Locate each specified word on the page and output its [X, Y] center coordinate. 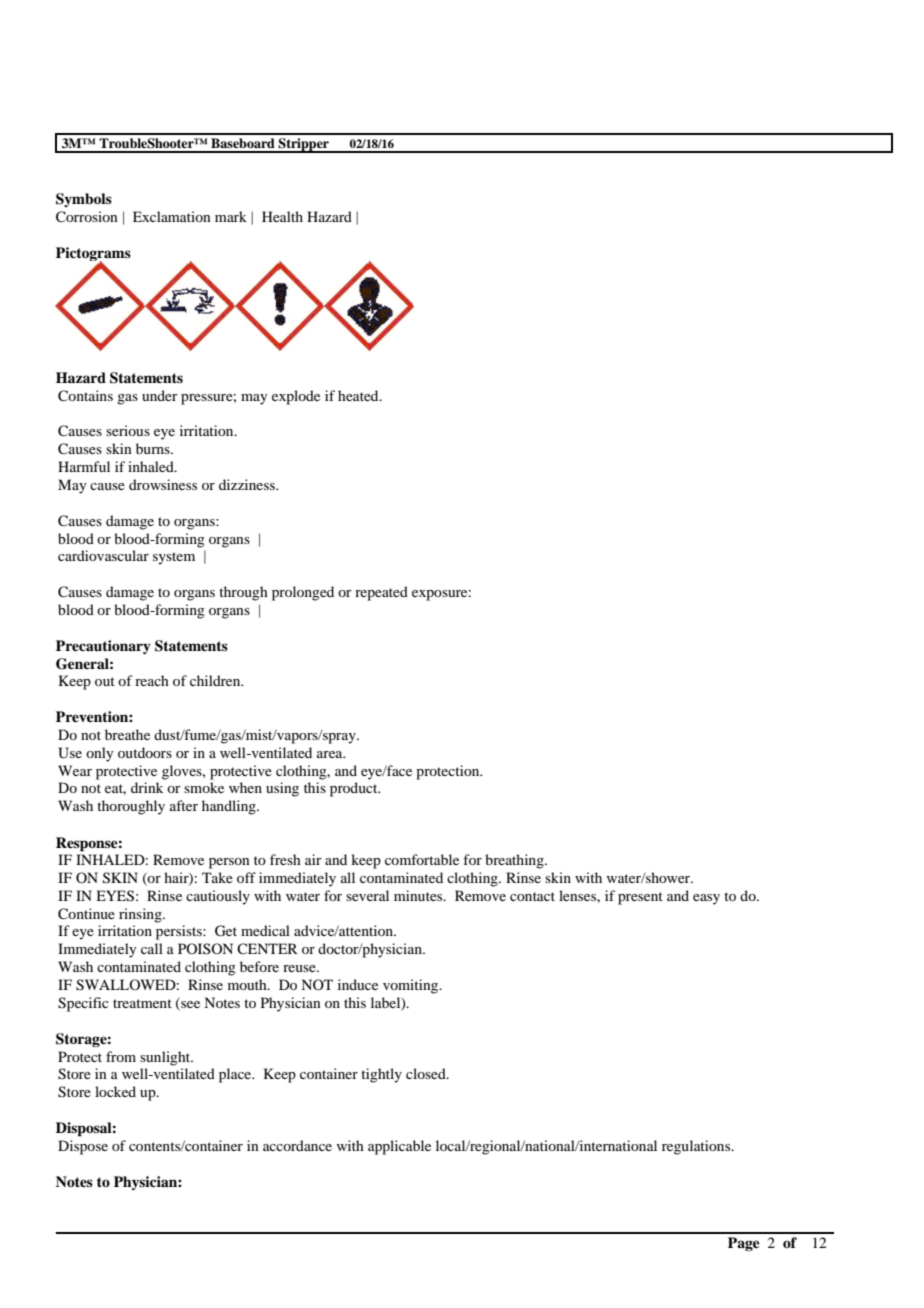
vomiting [412, 986]
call [152, 948]
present [640, 898]
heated [359, 395]
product [355, 789]
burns [154, 448]
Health [282, 216]
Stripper [304, 145]
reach [152, 680]
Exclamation [172, 216]
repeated [381, 593]
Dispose [83, 1147]
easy [706, 899]
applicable [399, 1147]
